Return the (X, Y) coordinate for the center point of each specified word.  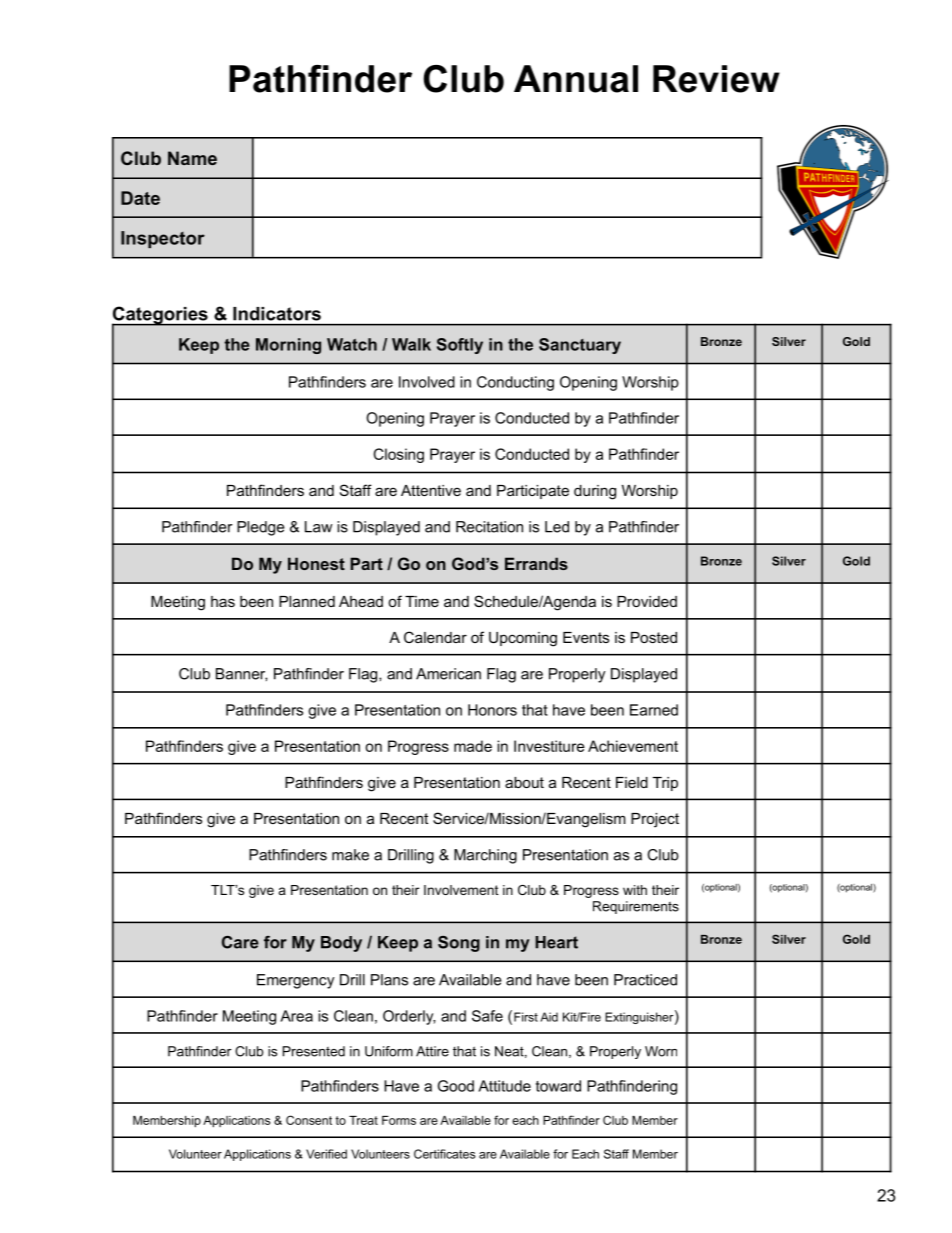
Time (422, 601)
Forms (399, 1120)
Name (192, 158)
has (223, 601)
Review (716, 79)
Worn (661, 1051)
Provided (647, 601)
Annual (576, 79)
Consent (309, 1120)
